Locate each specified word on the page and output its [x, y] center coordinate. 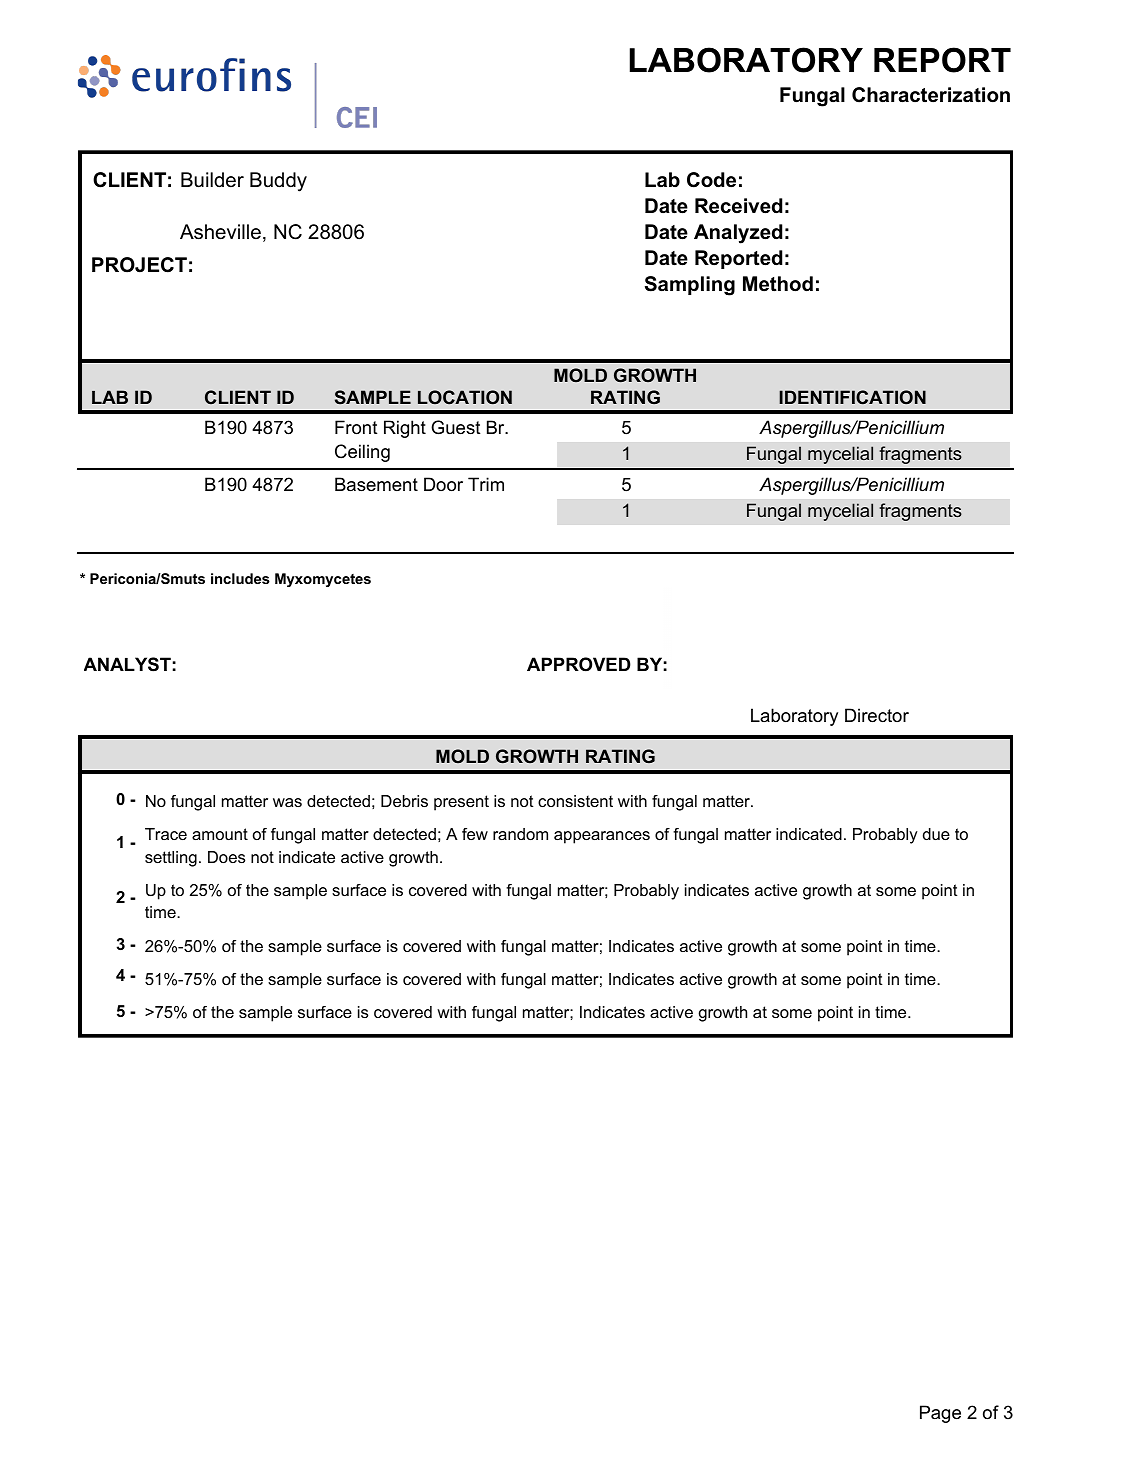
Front [356, 427]
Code [711, 180]
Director [877, 715]
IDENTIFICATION [852, 397]
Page [940, 1414]
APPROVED [579, 664]
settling [171, 859]
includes [240, 578]
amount [220, 834]
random [520, 834]
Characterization [931, 95]
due [936, 834]
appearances [602, 837]
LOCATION [465, 397]
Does [226, 857]
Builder [212, 180]
